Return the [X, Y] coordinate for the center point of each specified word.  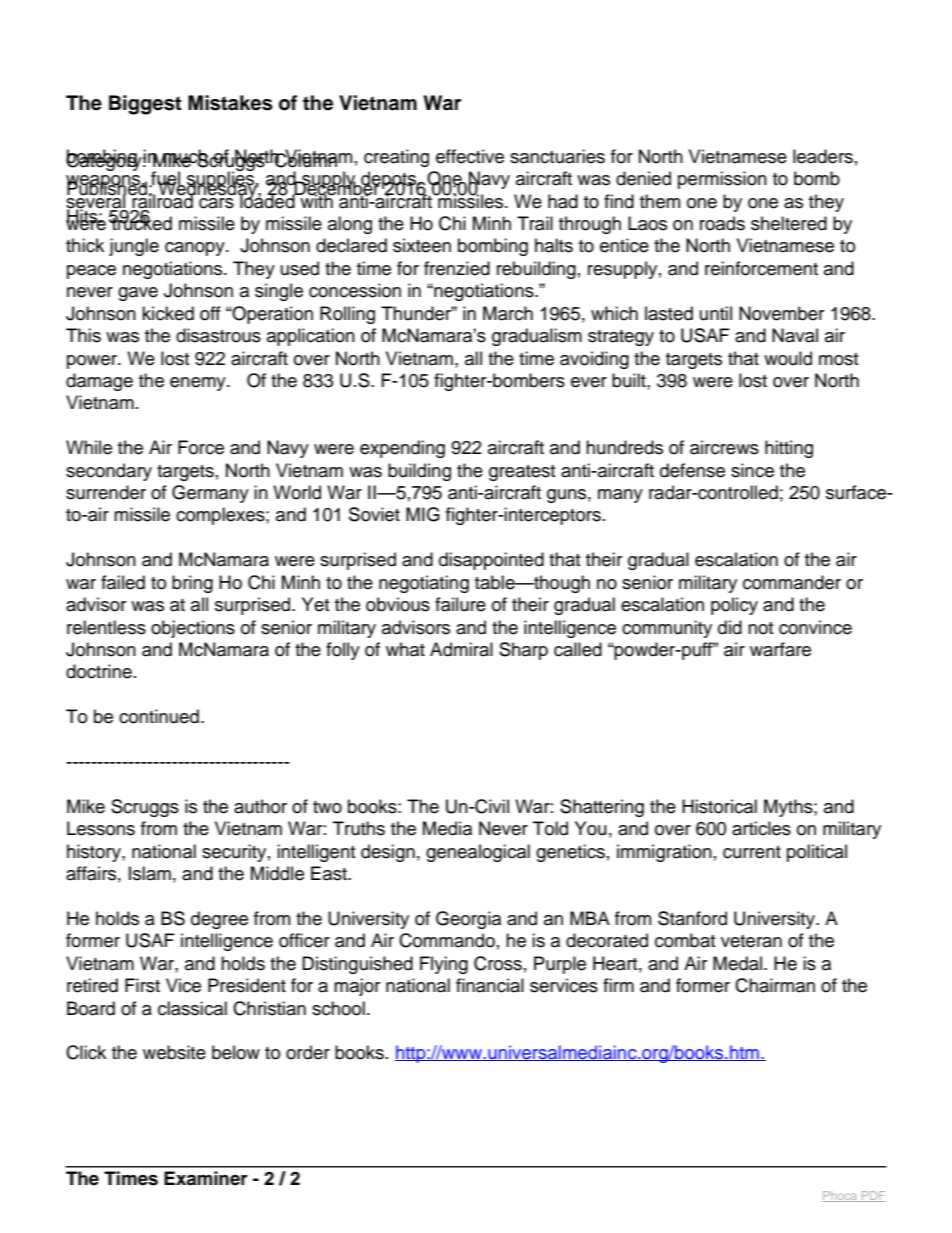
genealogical [478, 853]
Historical [719, 806]
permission [722, 180]
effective [470, 156]
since [752, 470]
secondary [109, 472]
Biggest [145, 105]
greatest [522, 473]
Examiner [206, 1178]
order [308, 1052]
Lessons [101, 828]
